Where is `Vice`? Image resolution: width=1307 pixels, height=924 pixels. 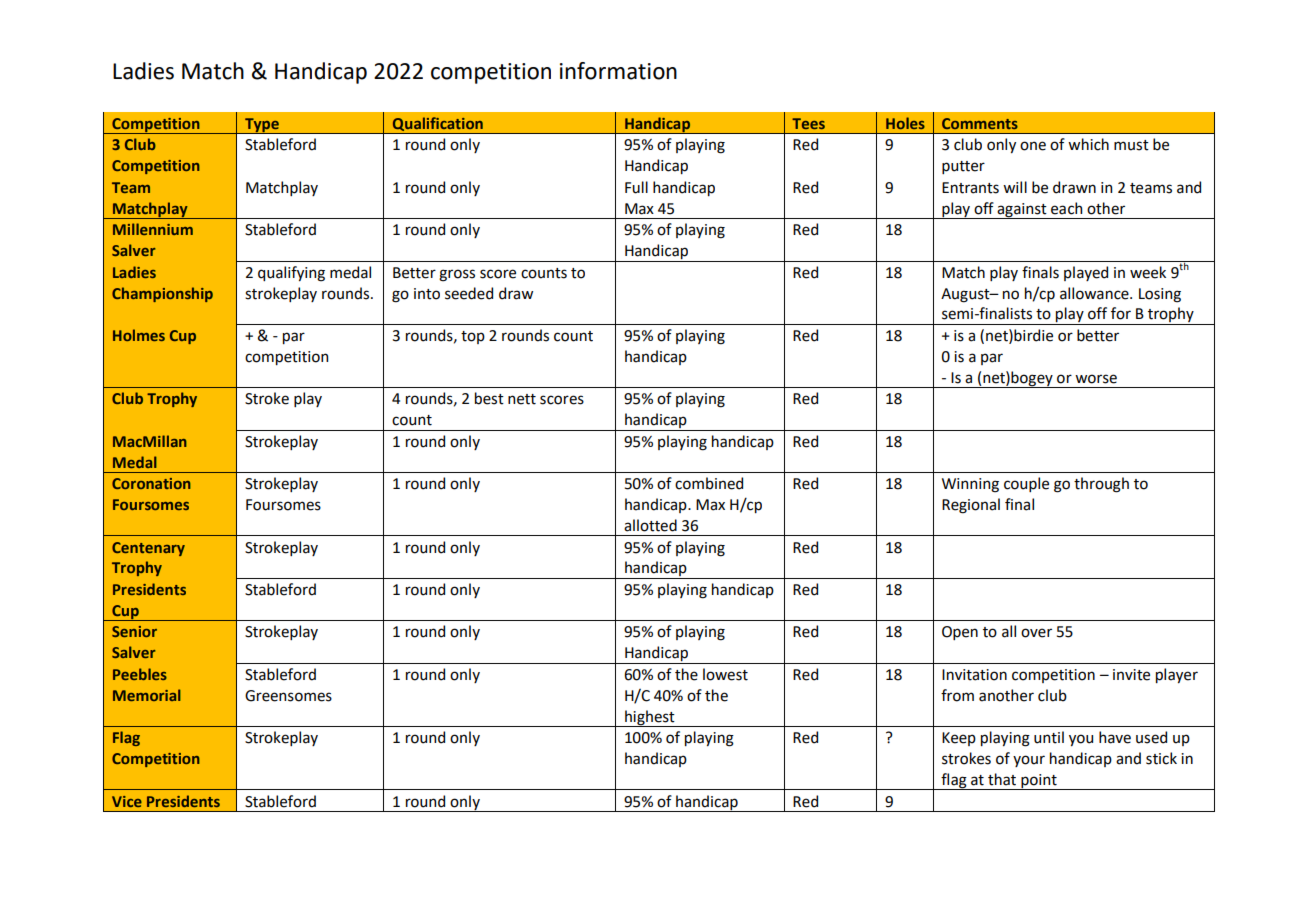
Vice is located at coordinates (127, 801).
